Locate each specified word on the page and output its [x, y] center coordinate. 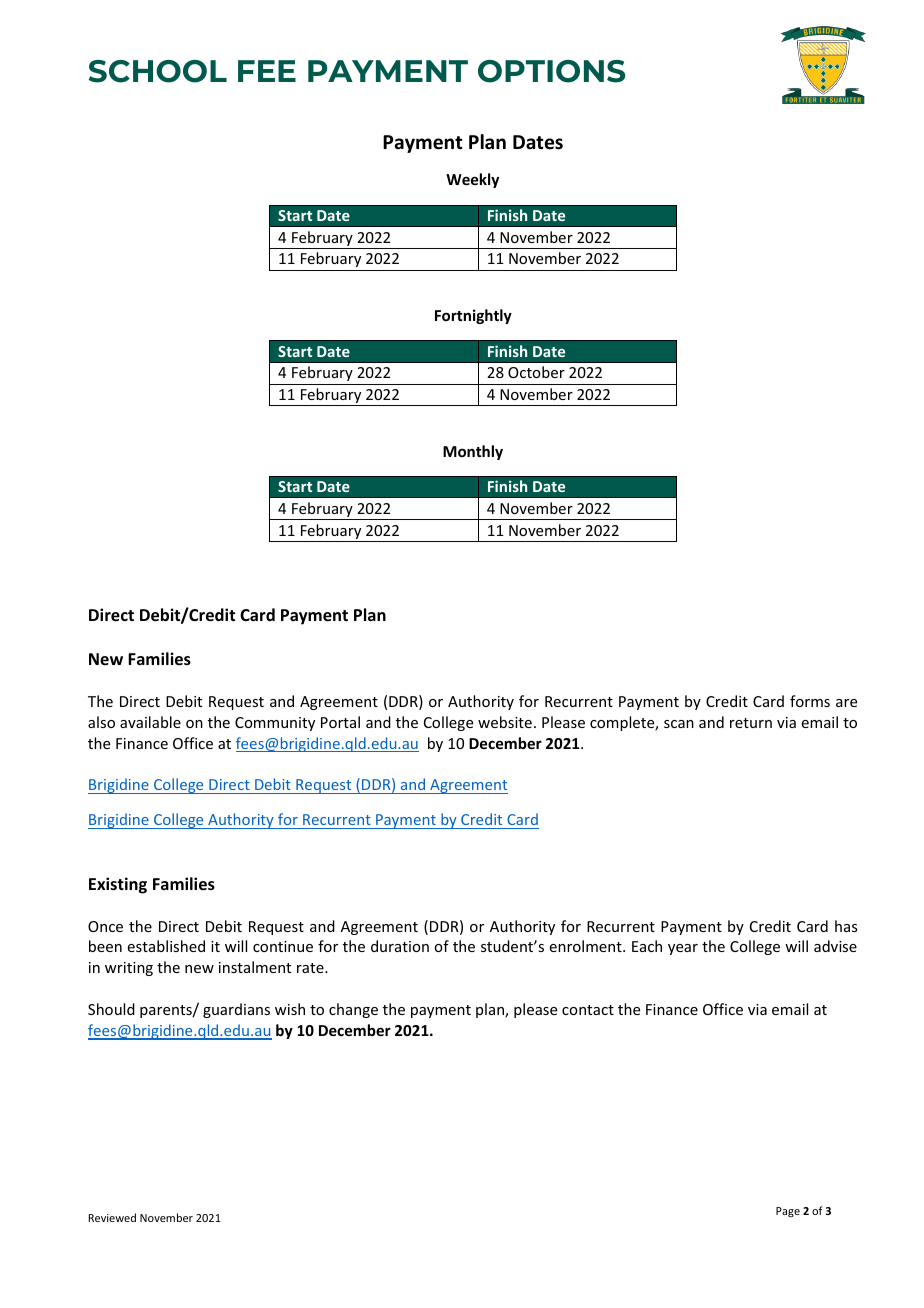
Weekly [472, 180]
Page [788, 1212]
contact [588, 1010]
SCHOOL [158, 71]
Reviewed [112, 1217]
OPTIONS [551, 71]
